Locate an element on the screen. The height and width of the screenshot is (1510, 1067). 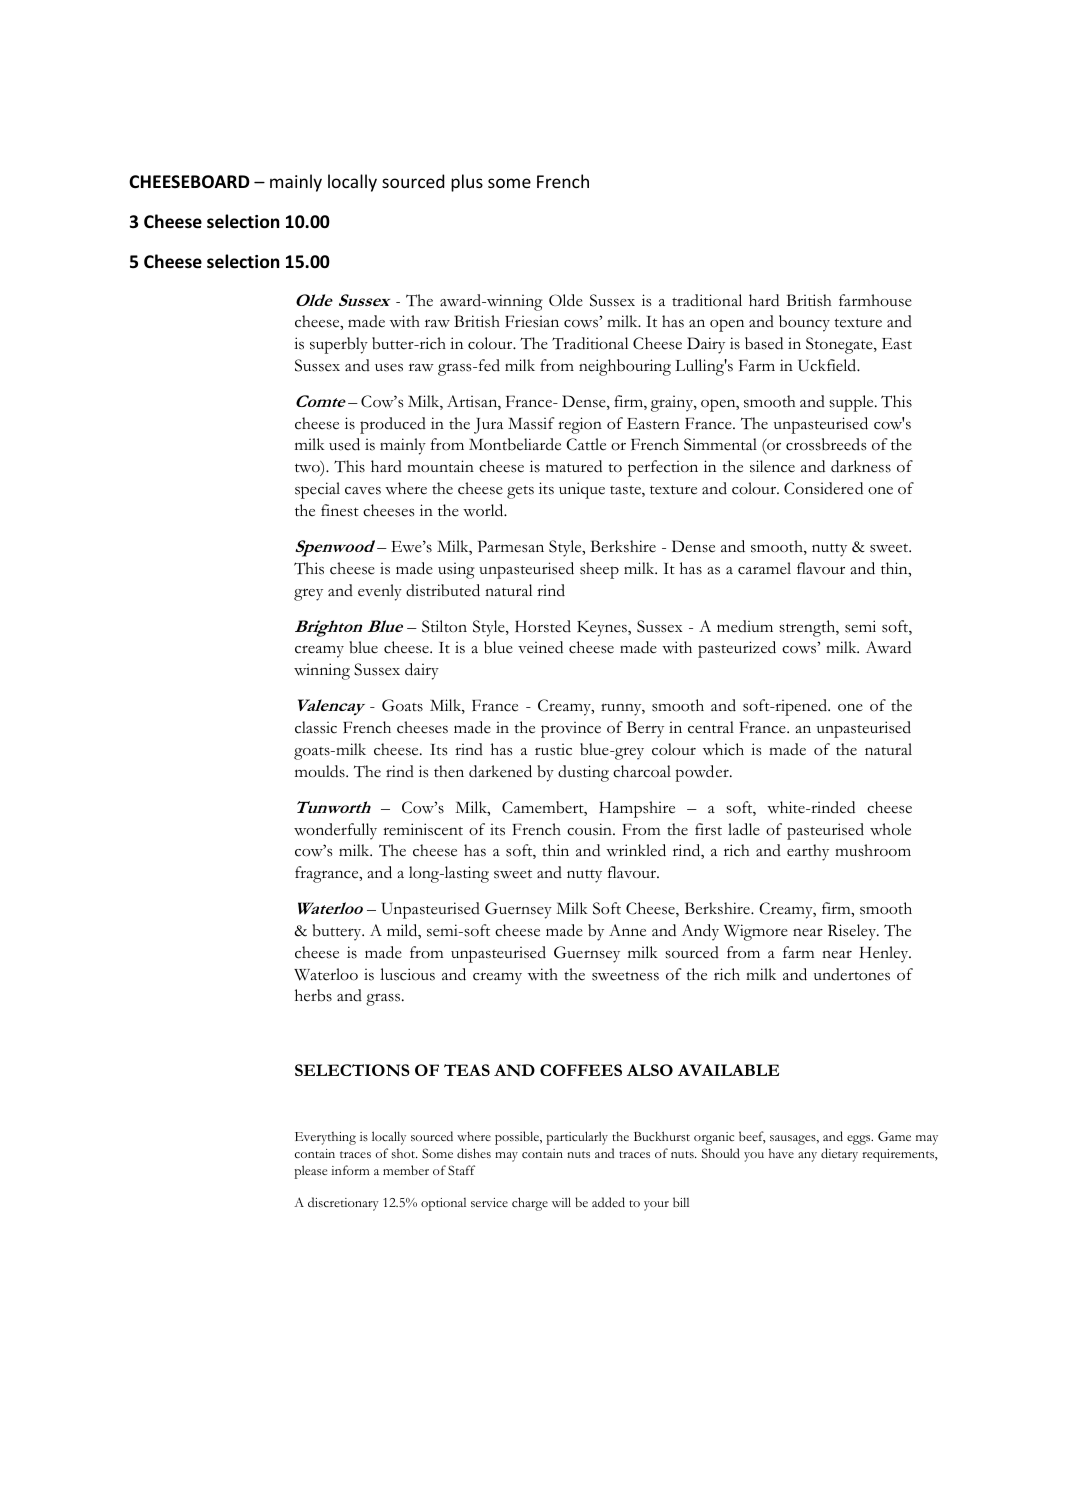
Anne is located at coordinates (627, 930).
